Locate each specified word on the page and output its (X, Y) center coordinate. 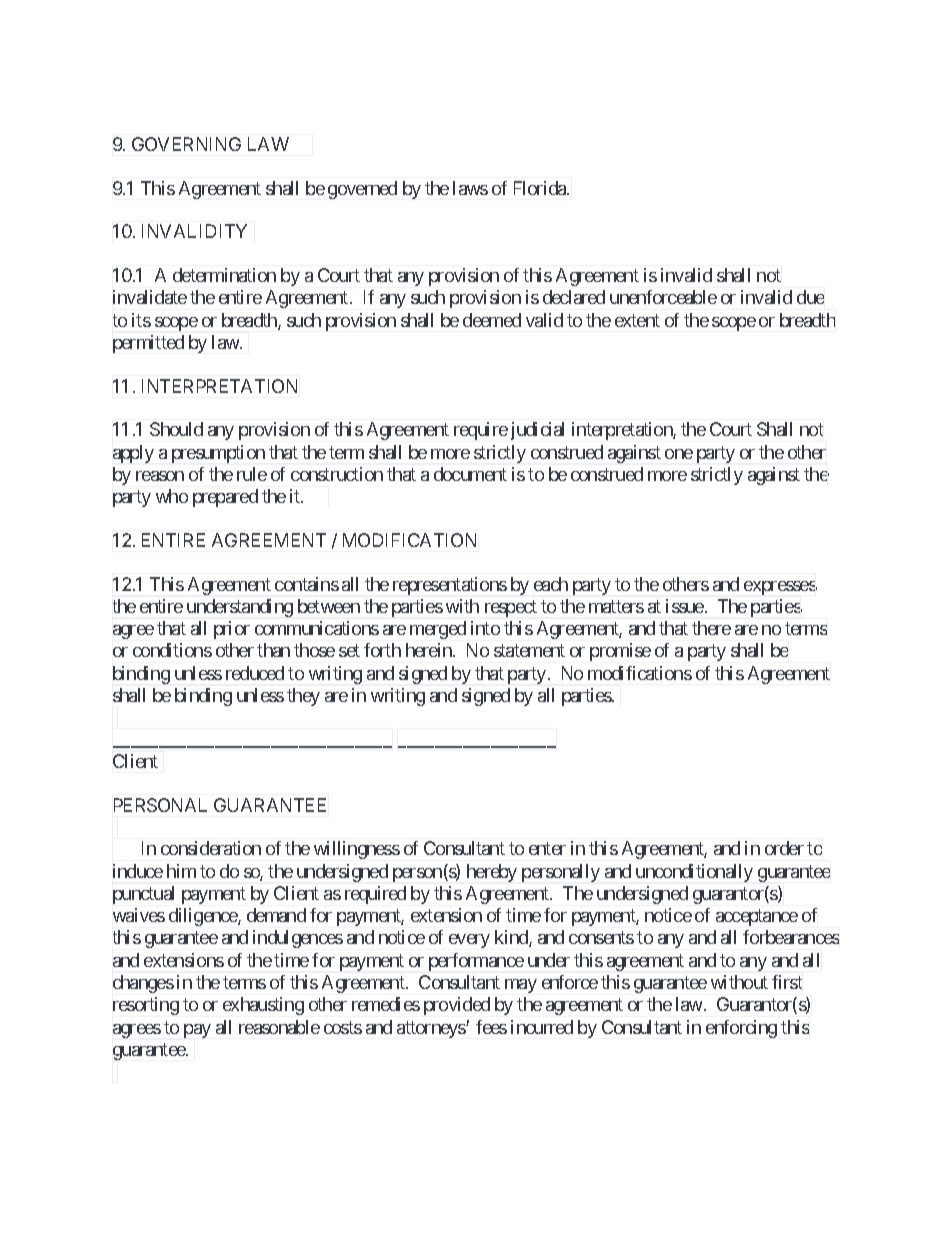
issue (685, 606)
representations (450, 586)
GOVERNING (186, 144)
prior (232, 630)
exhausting (263, 1006)
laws (470, 188)
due (810, 297)
